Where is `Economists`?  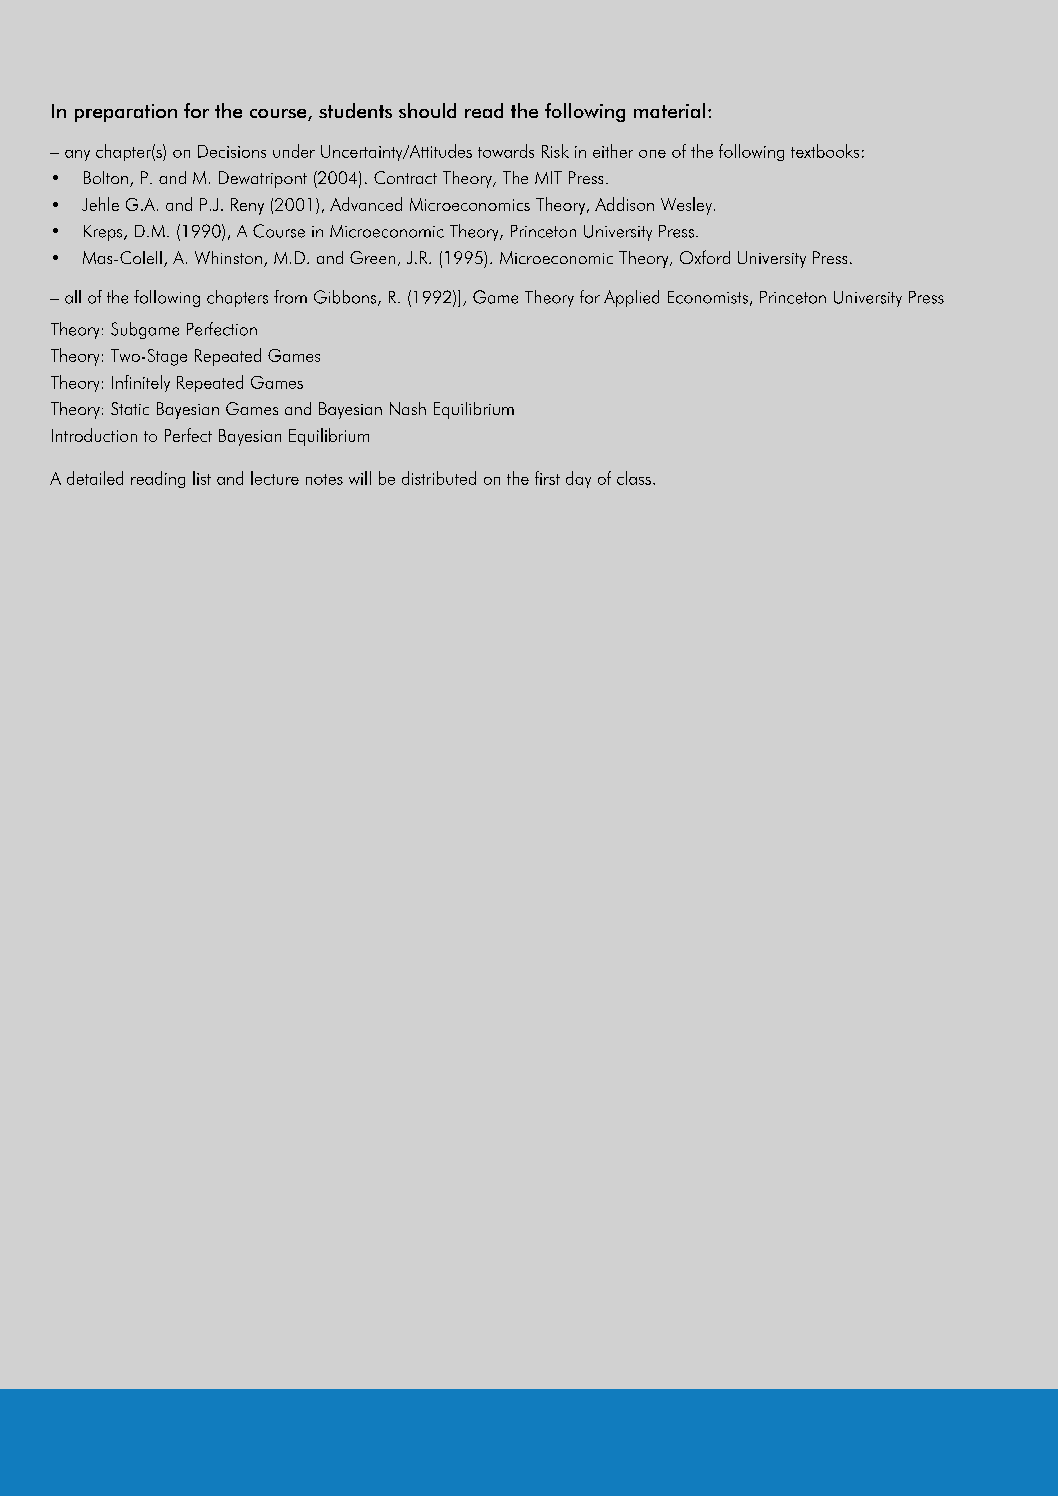 Economists is located at coordinates (708, 297).
